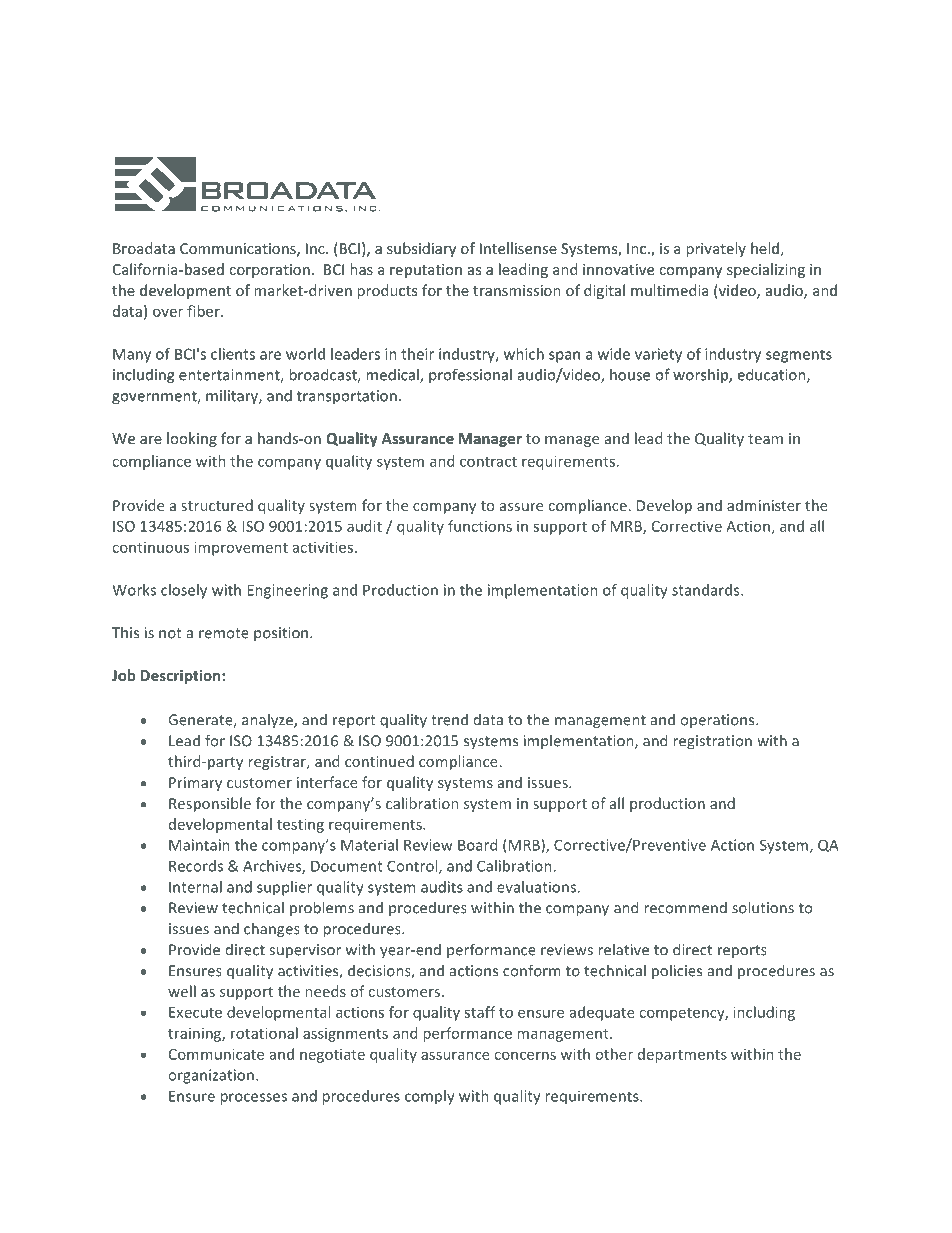 The width and height of the document is (952, 1233). What do you see at coordinates (204, 311) in the document?
I see `fiber` at bounding box center [204, 311].
